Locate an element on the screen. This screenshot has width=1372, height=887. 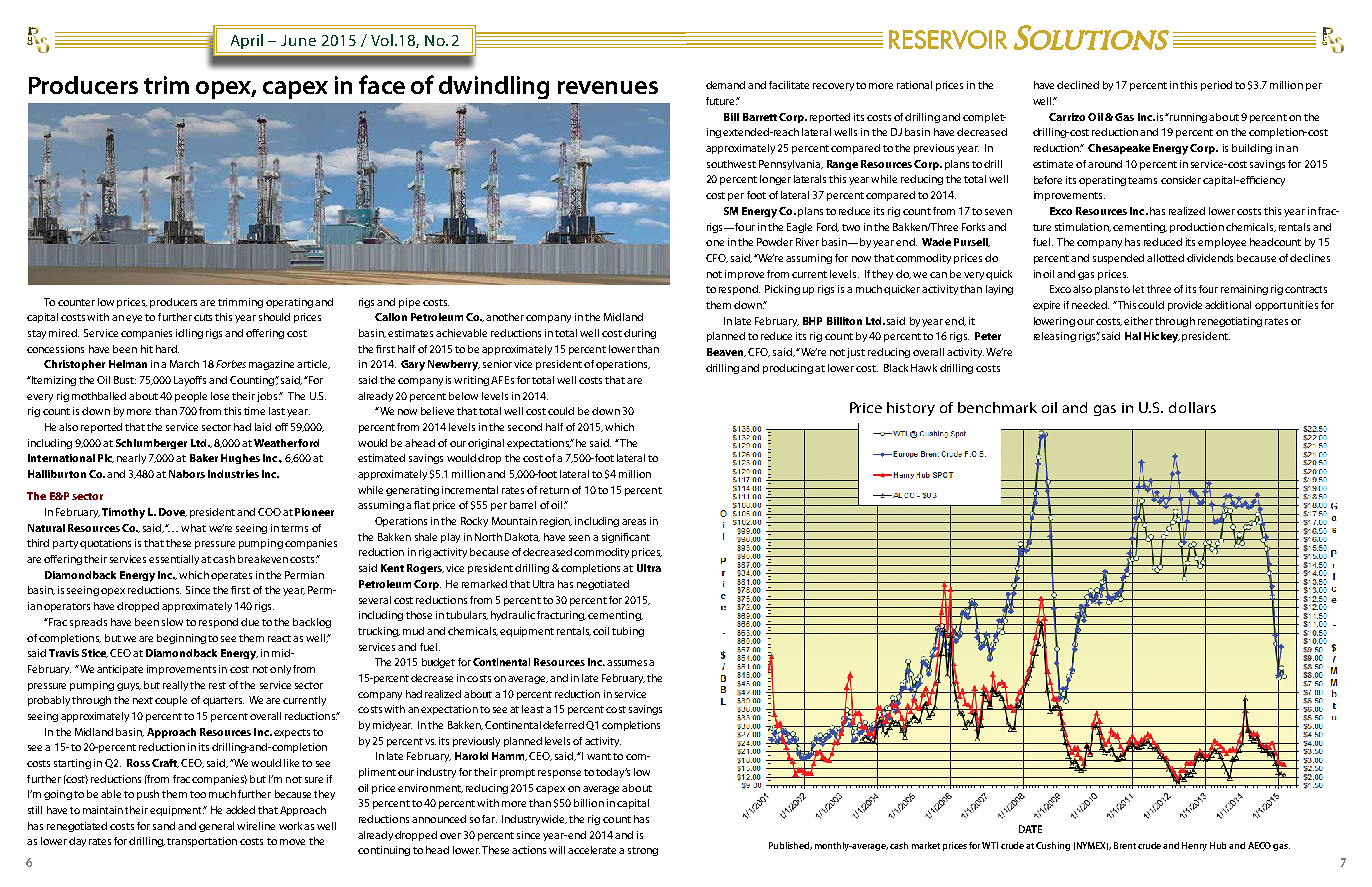
April is located at coordinates (247, 41).
